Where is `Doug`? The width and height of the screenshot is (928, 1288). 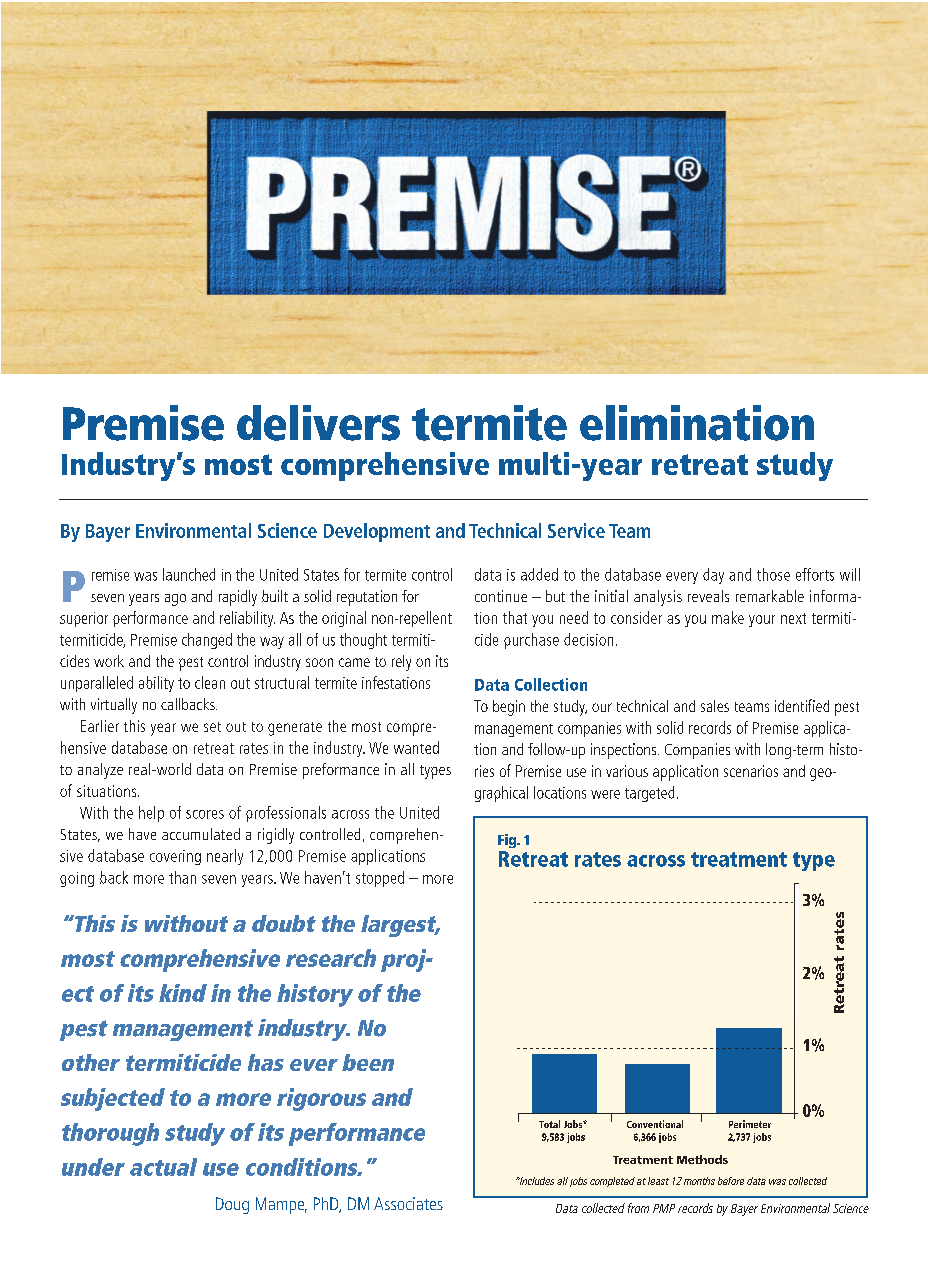 Doug is located at coordinates (232, 1205).
